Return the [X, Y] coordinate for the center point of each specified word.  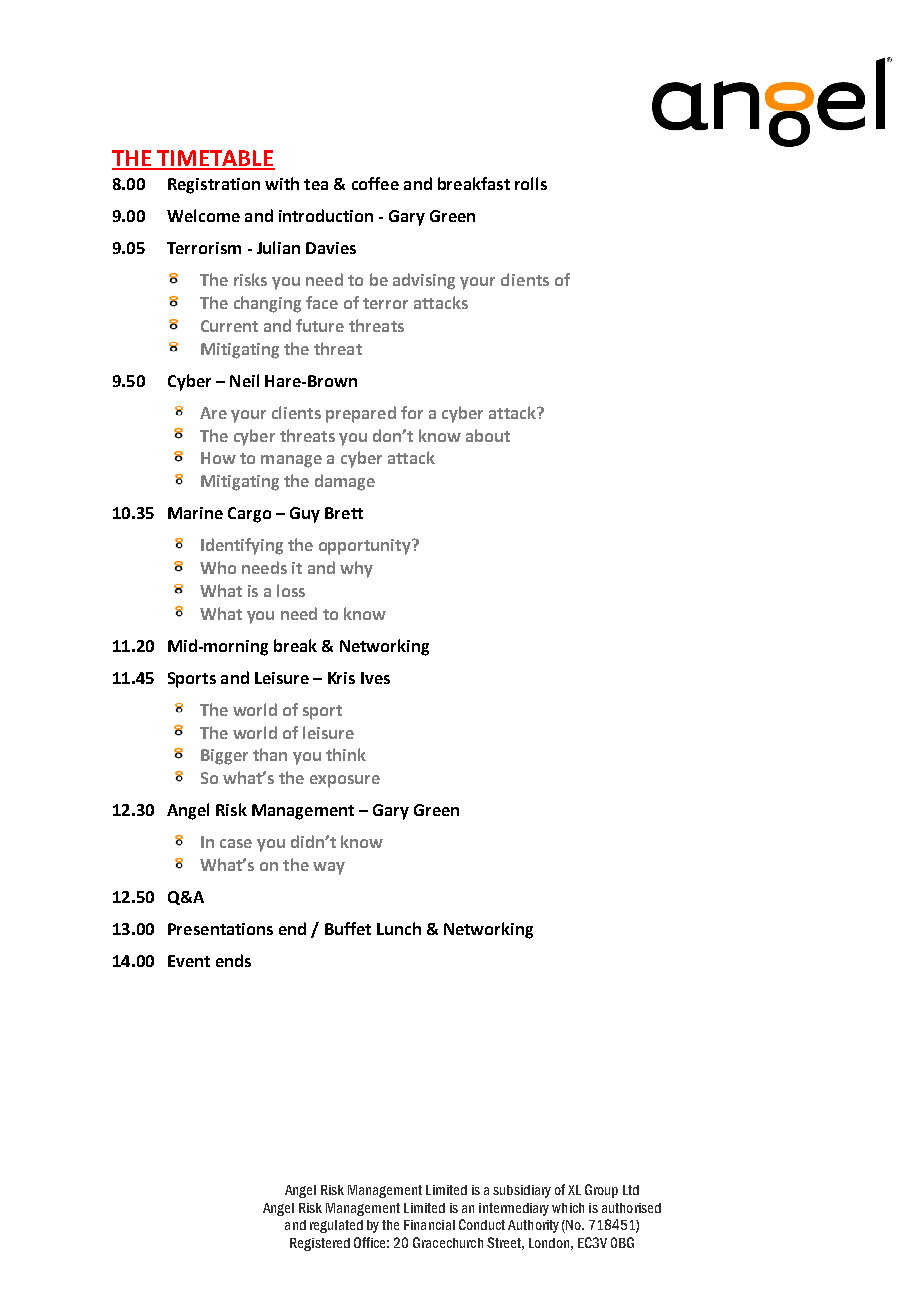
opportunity [366, 547]
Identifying [242, 546]
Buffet [348, 928]
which [568, 1208]
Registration [214, 186]
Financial [429, 1225]
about [488, 435]
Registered [320, 1244]
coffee [375, 183]
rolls [531, 183]
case [236, 843]
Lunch [399, 928]
